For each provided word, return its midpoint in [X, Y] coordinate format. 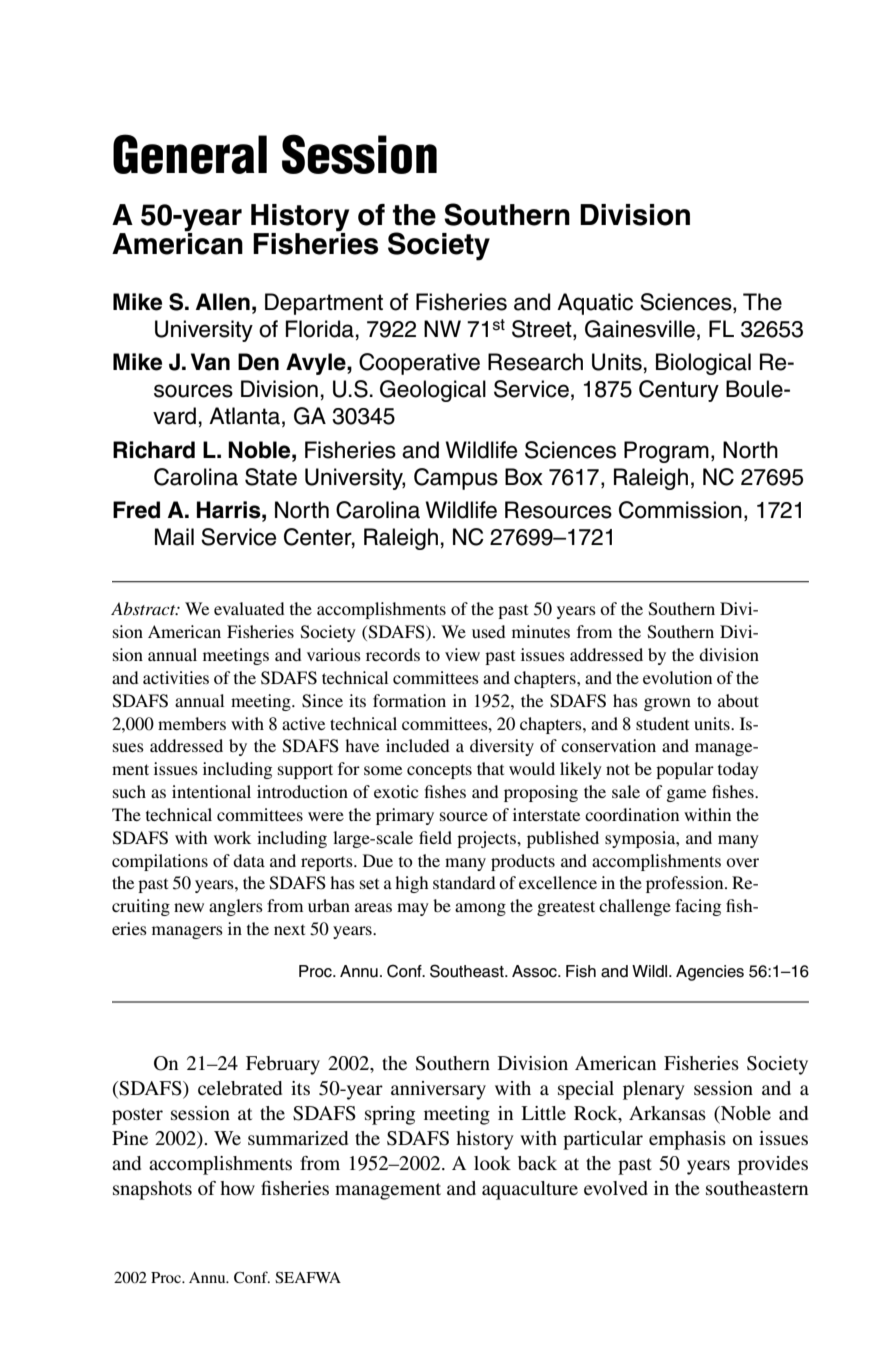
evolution [677, 677]
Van [210, 362]
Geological [433, 391]
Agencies [710, 973]
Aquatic [595, 304]
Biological [703, 364]
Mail [174, 537]
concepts [439, 771]
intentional [211, 791]
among [480, 909]
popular [685, 770]
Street [543, 330]
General [190, 154]
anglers [236, 907]
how [237, 1188]
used [489, 631]
